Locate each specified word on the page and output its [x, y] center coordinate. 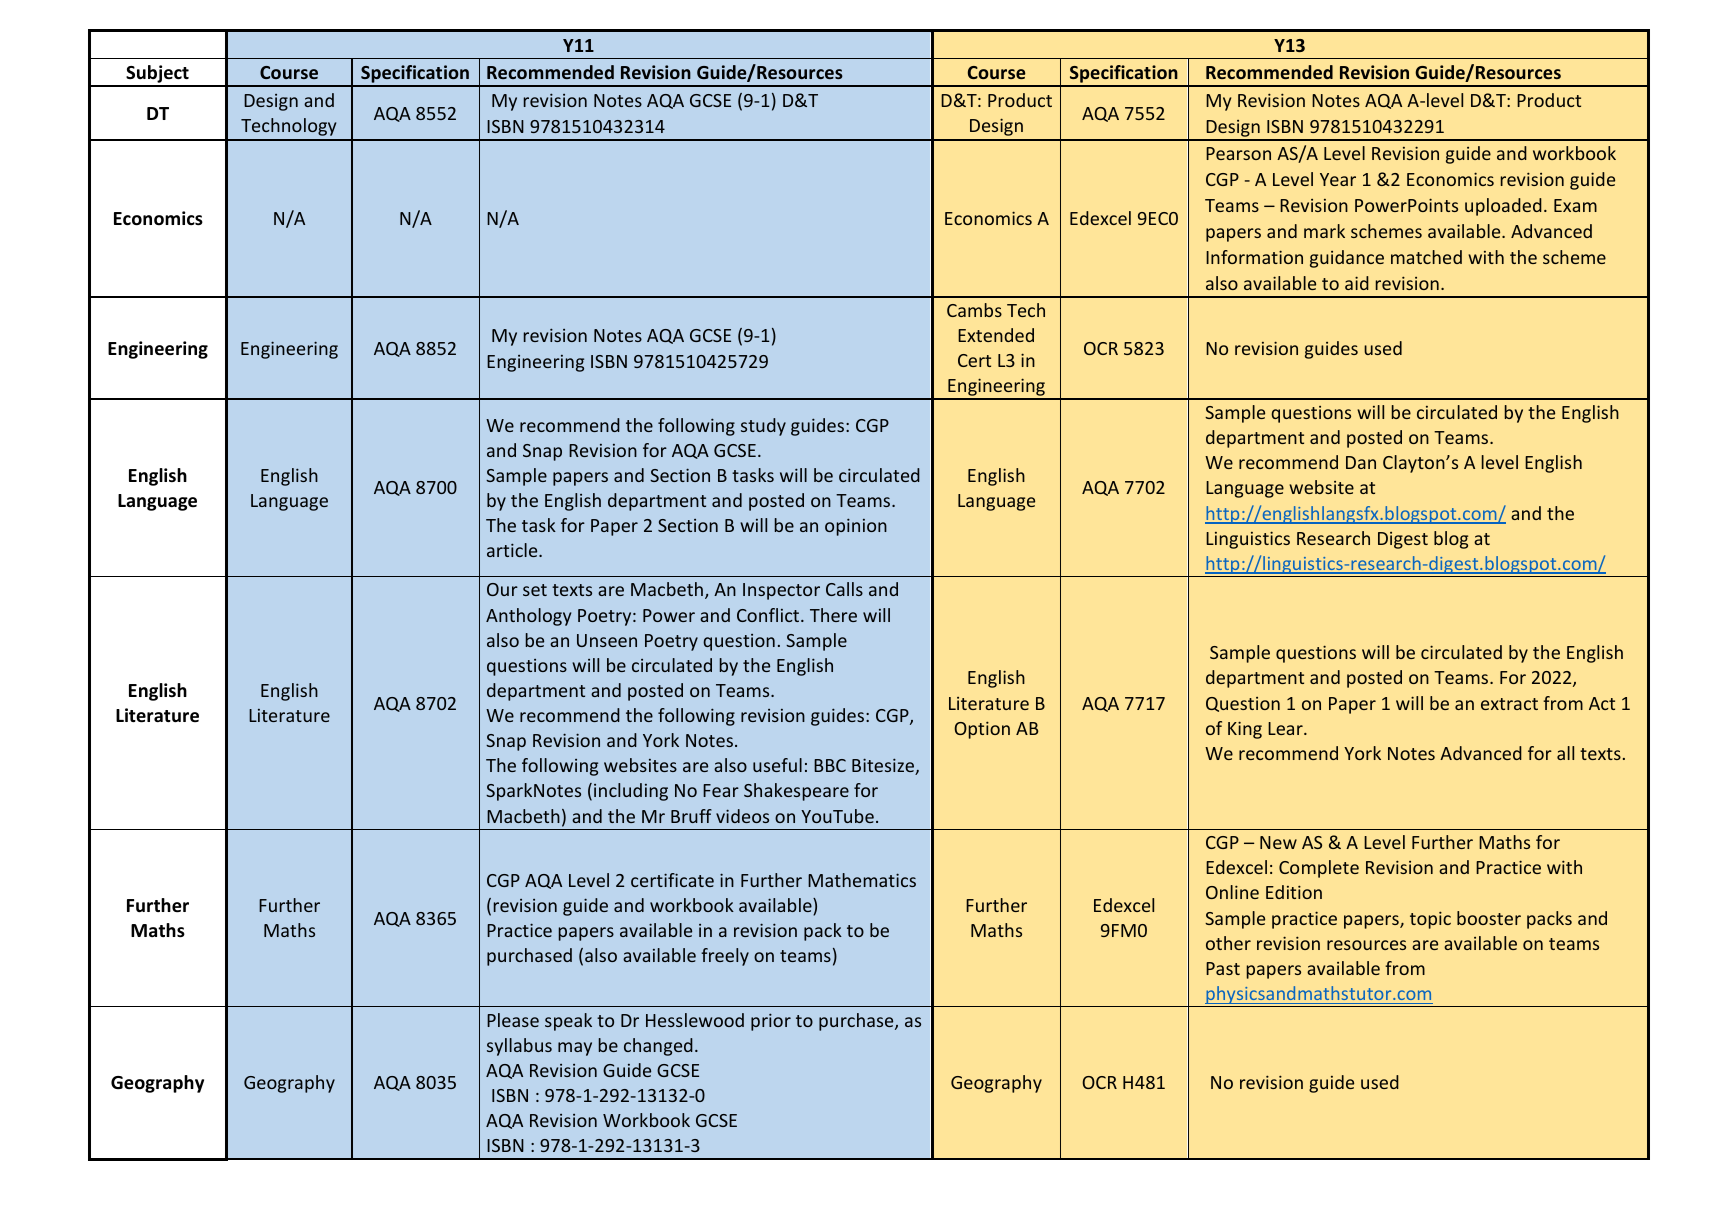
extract [1509, 704]
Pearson [1238, 153]
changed [658, 1047]
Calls [844, 589]
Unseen [607, 640]
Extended [996, 335]
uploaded [1503, 207]
